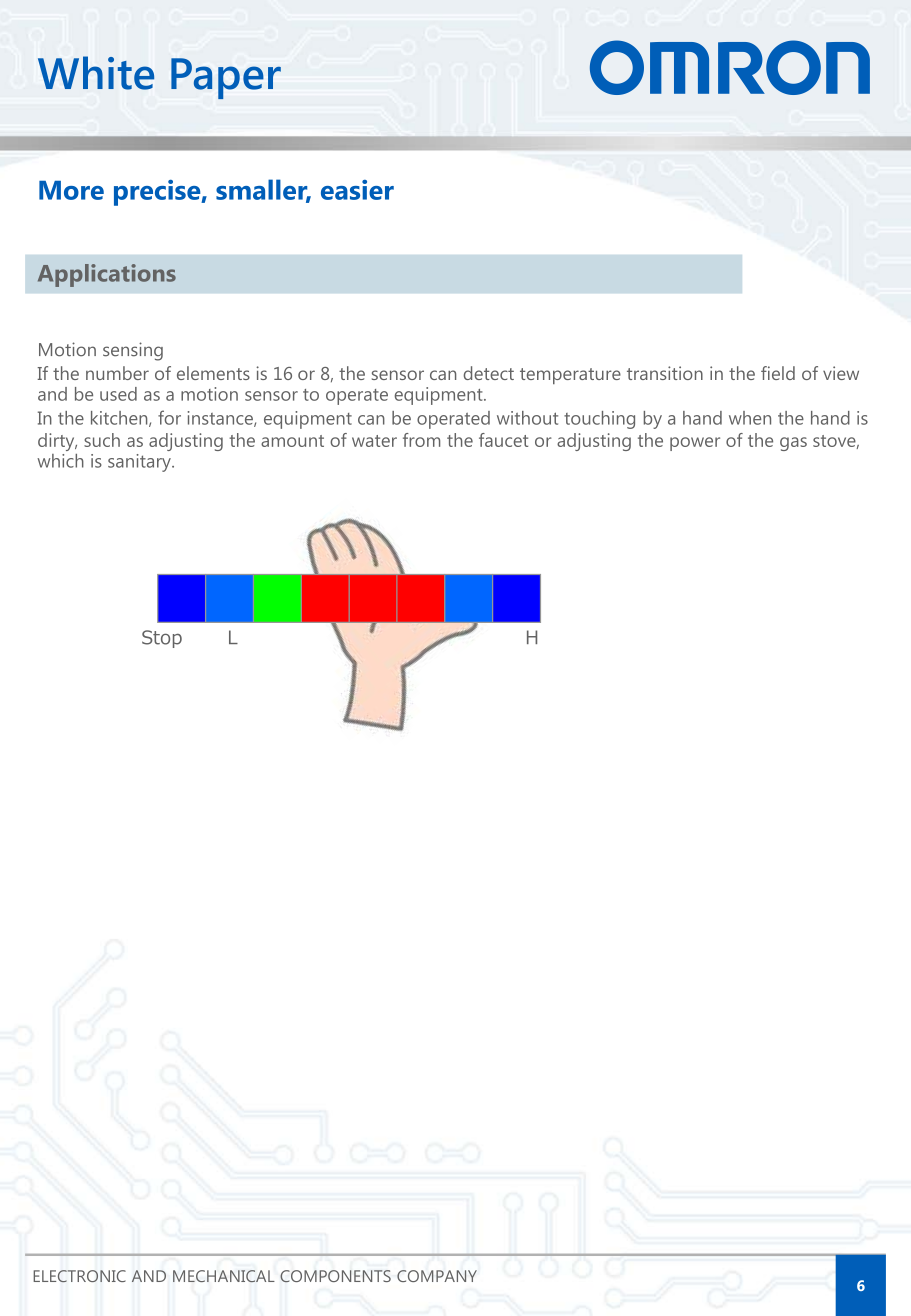 The width and height of the page is (911, 1316). I want to click on gas, so click(793, 444).
